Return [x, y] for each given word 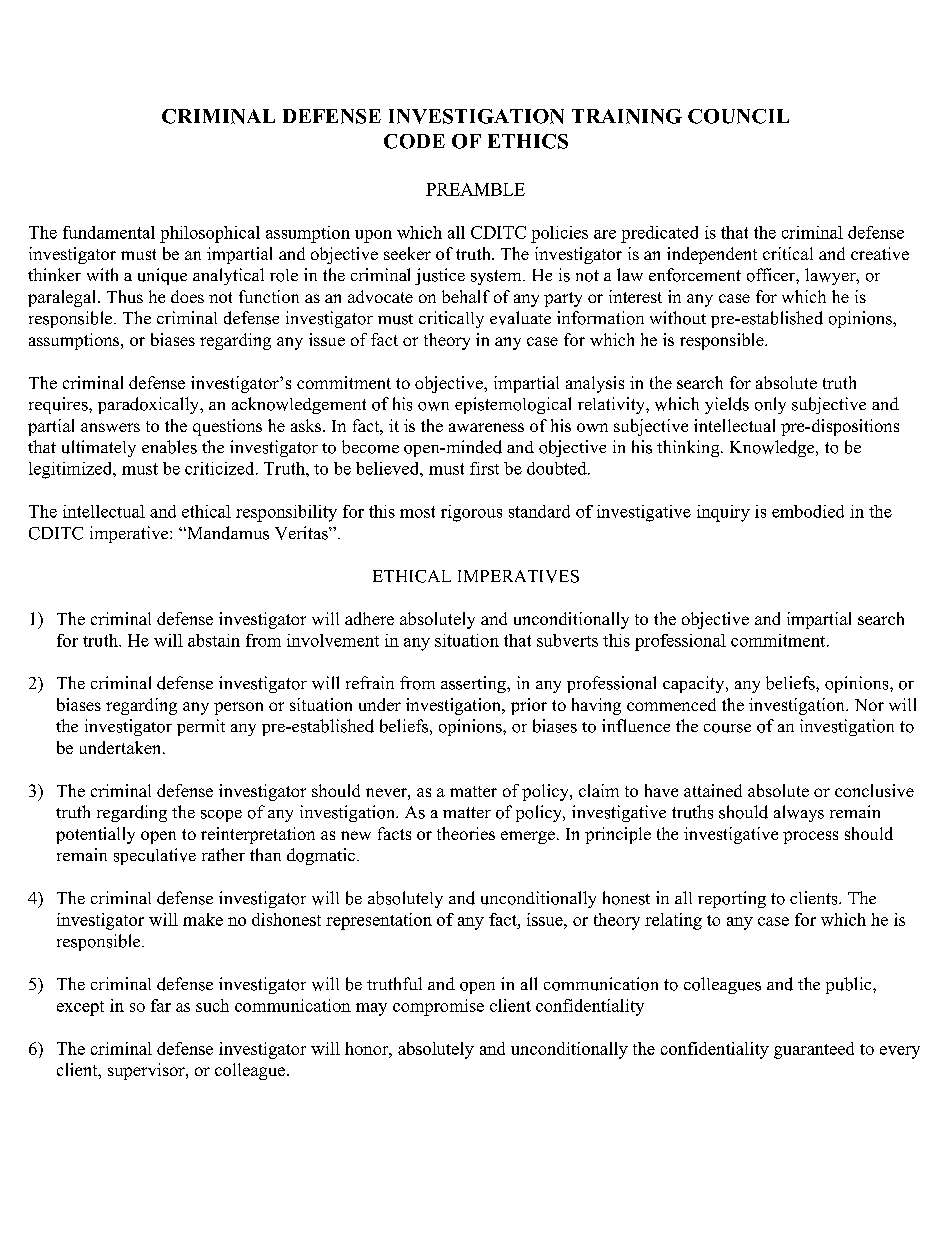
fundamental [109, 232]
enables [169, 447]
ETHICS [528, 141]
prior [529, 706]
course [727, 728]
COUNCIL [738, 116]
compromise [438, 1007]
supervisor [147, 1071]
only [770, 405]
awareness [486, 427]
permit [201, 727]
